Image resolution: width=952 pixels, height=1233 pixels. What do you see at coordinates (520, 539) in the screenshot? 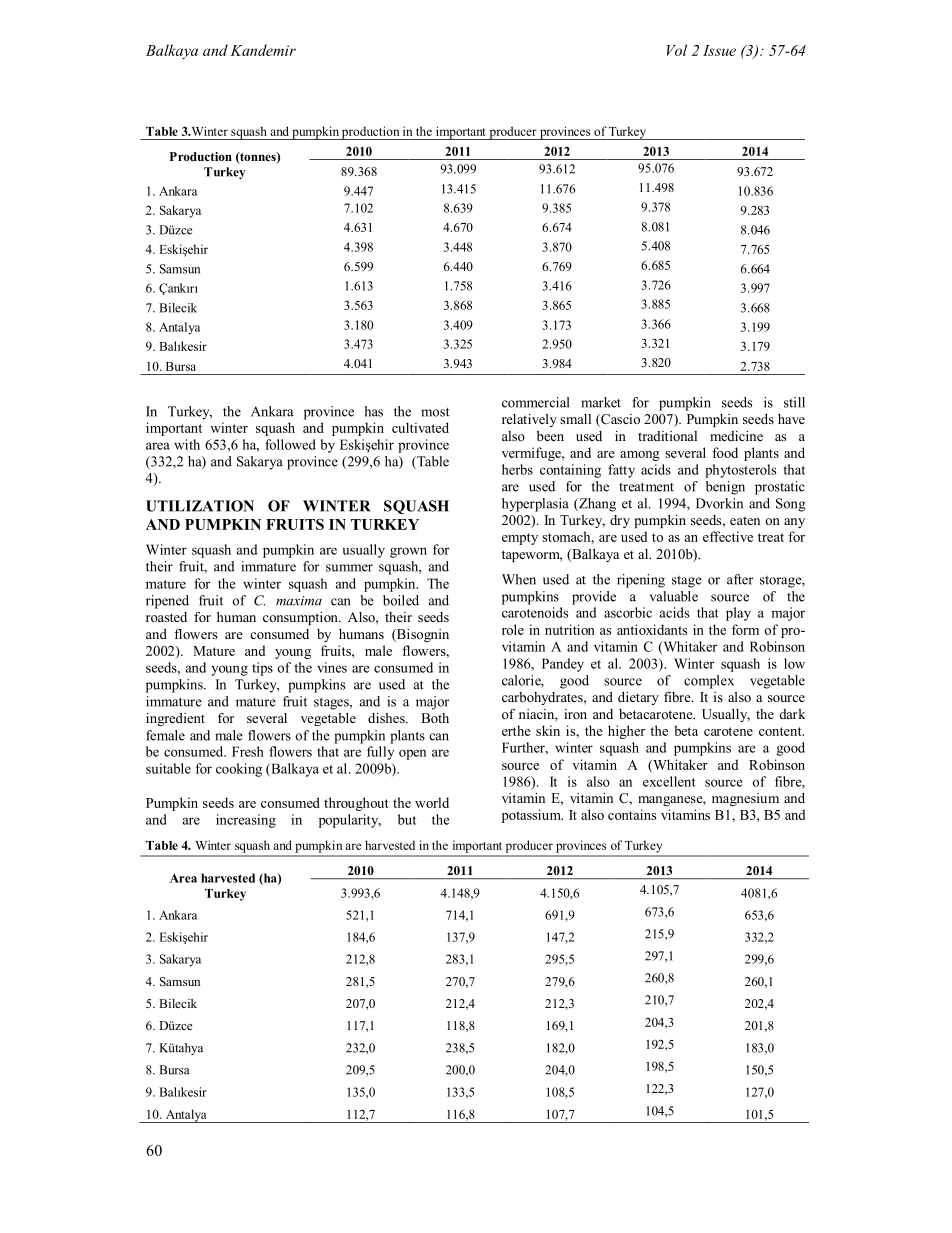
I see `empty` at bounding box center [520, 539].
